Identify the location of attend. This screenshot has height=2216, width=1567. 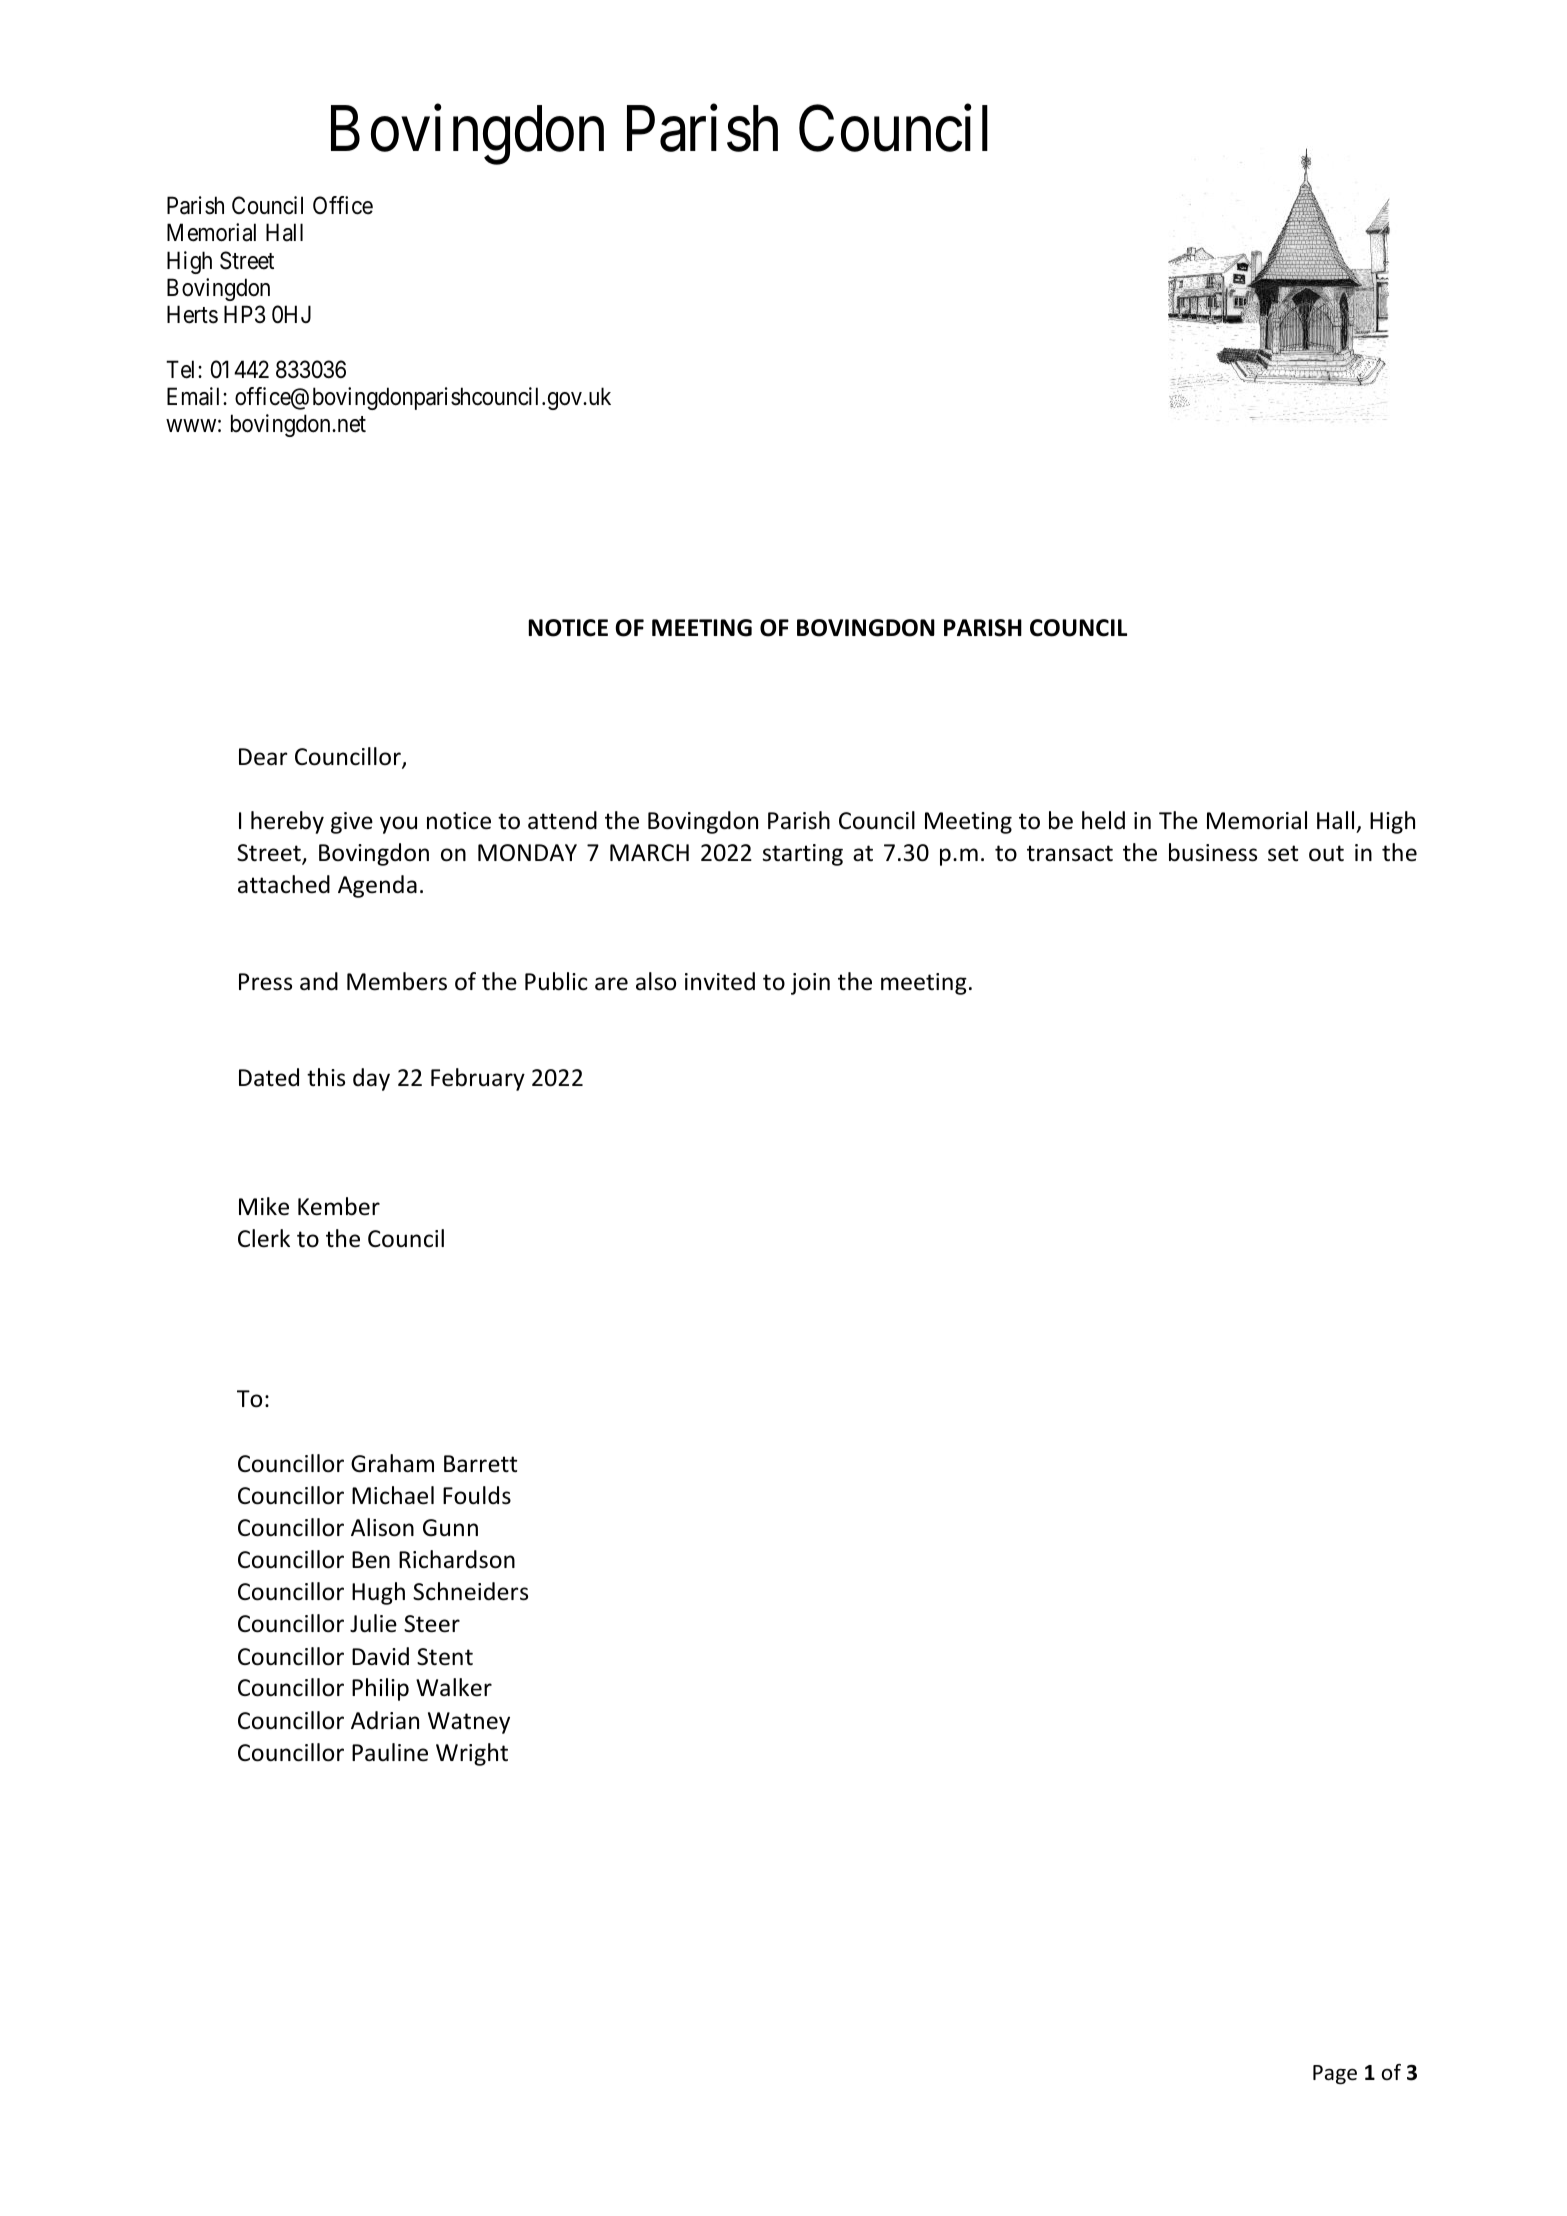
(562, 820).
